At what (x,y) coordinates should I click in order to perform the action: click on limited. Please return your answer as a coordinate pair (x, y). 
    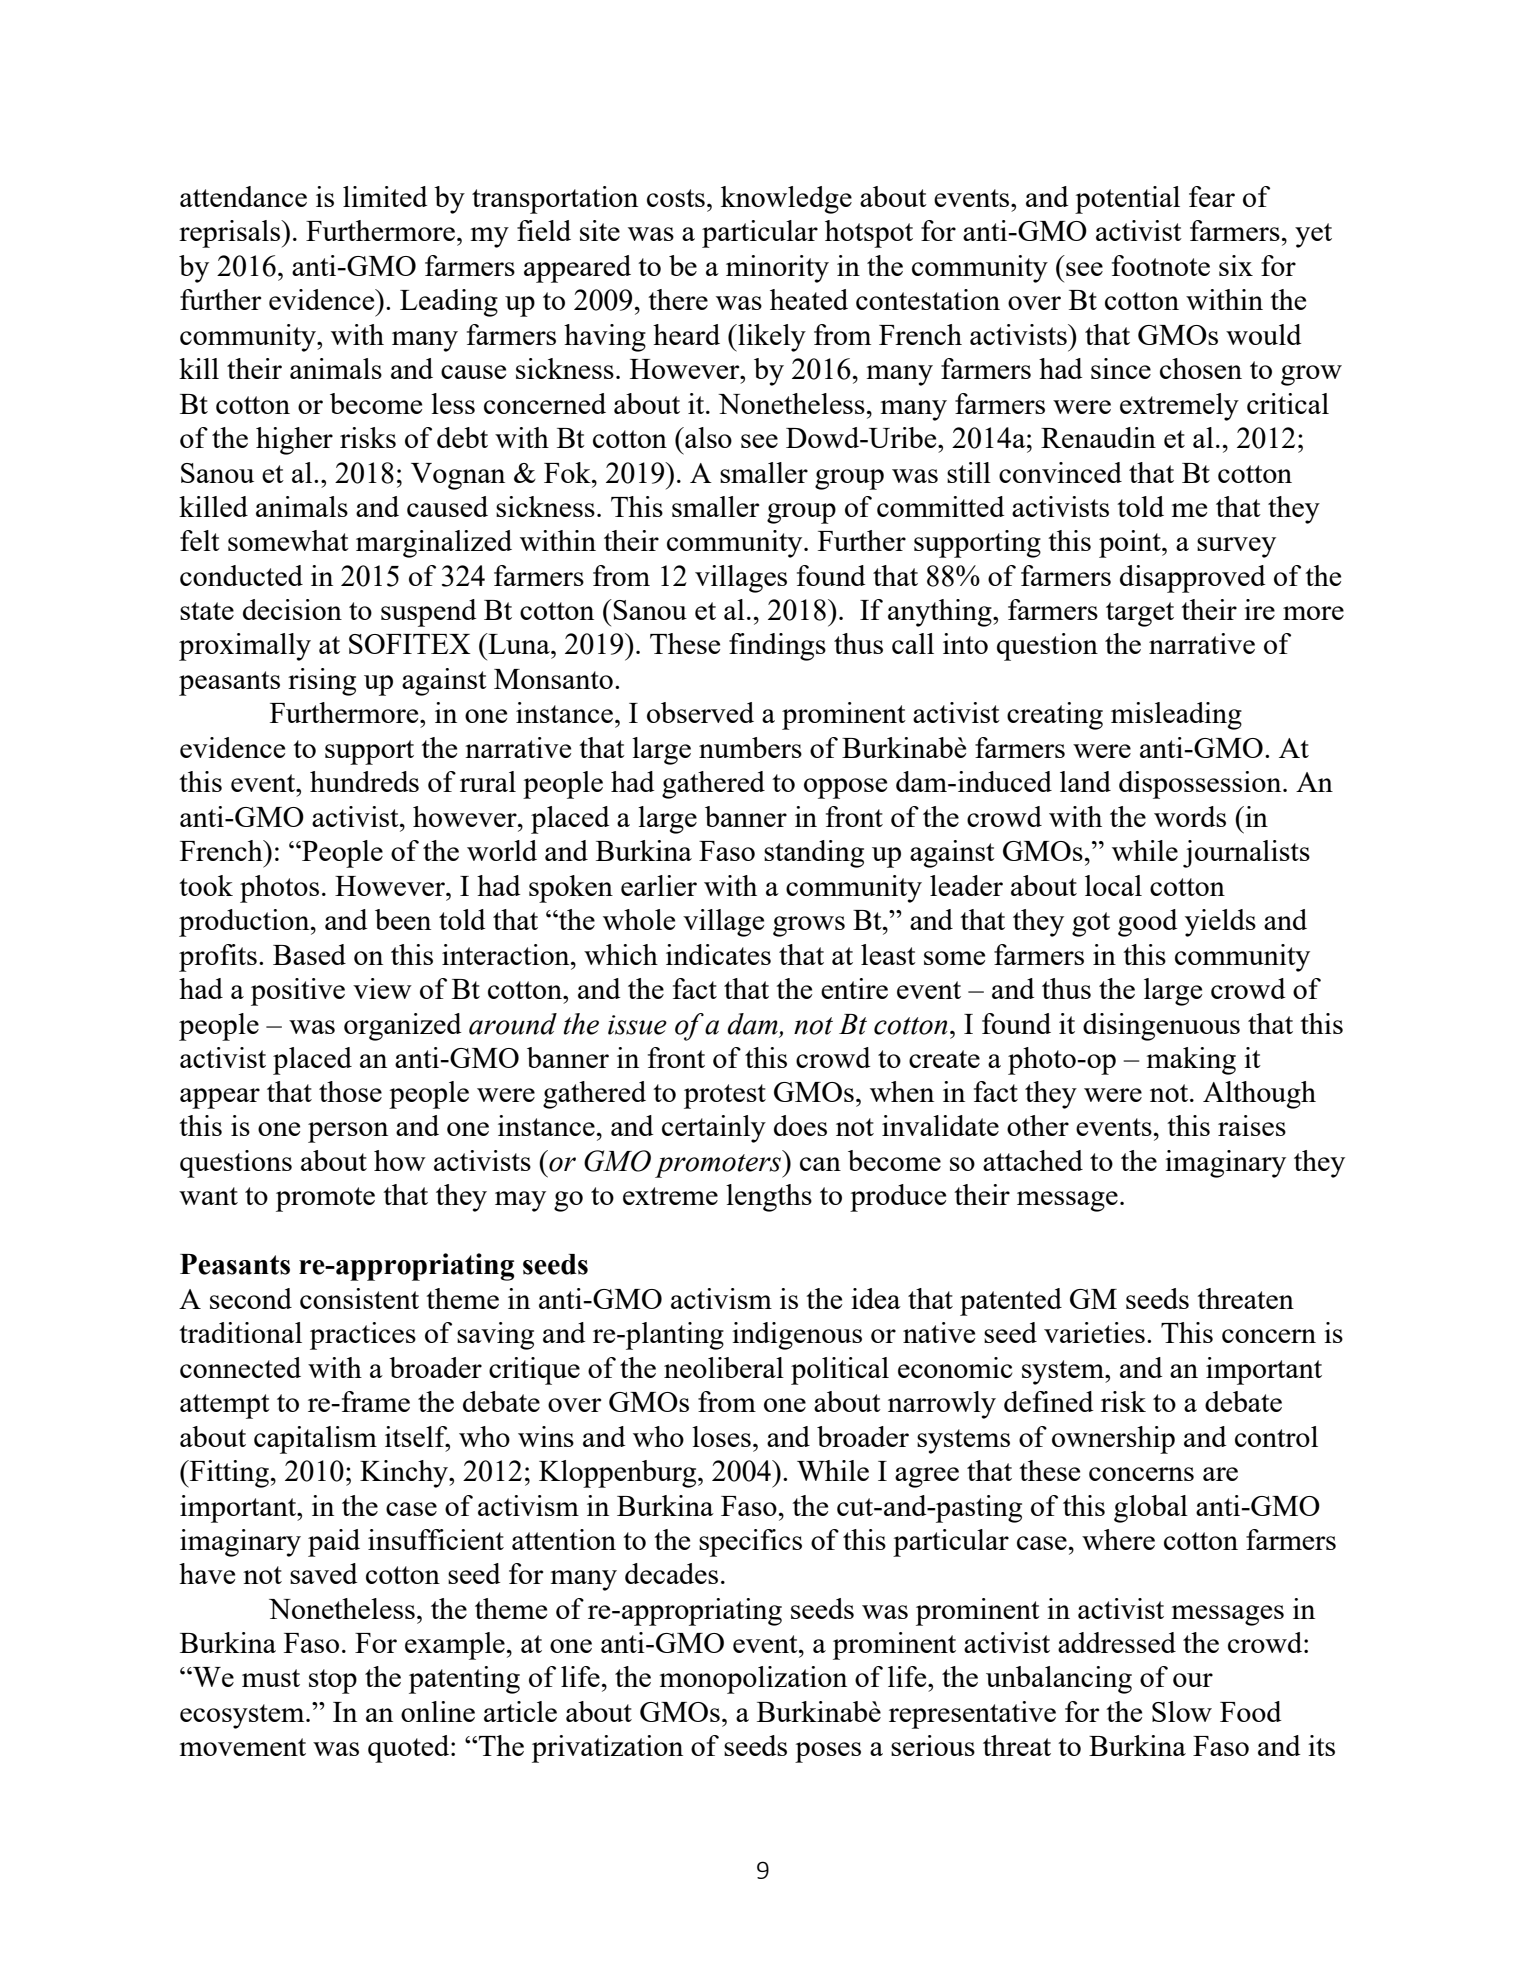
    Looking at the image, I should click on (385, 196).
